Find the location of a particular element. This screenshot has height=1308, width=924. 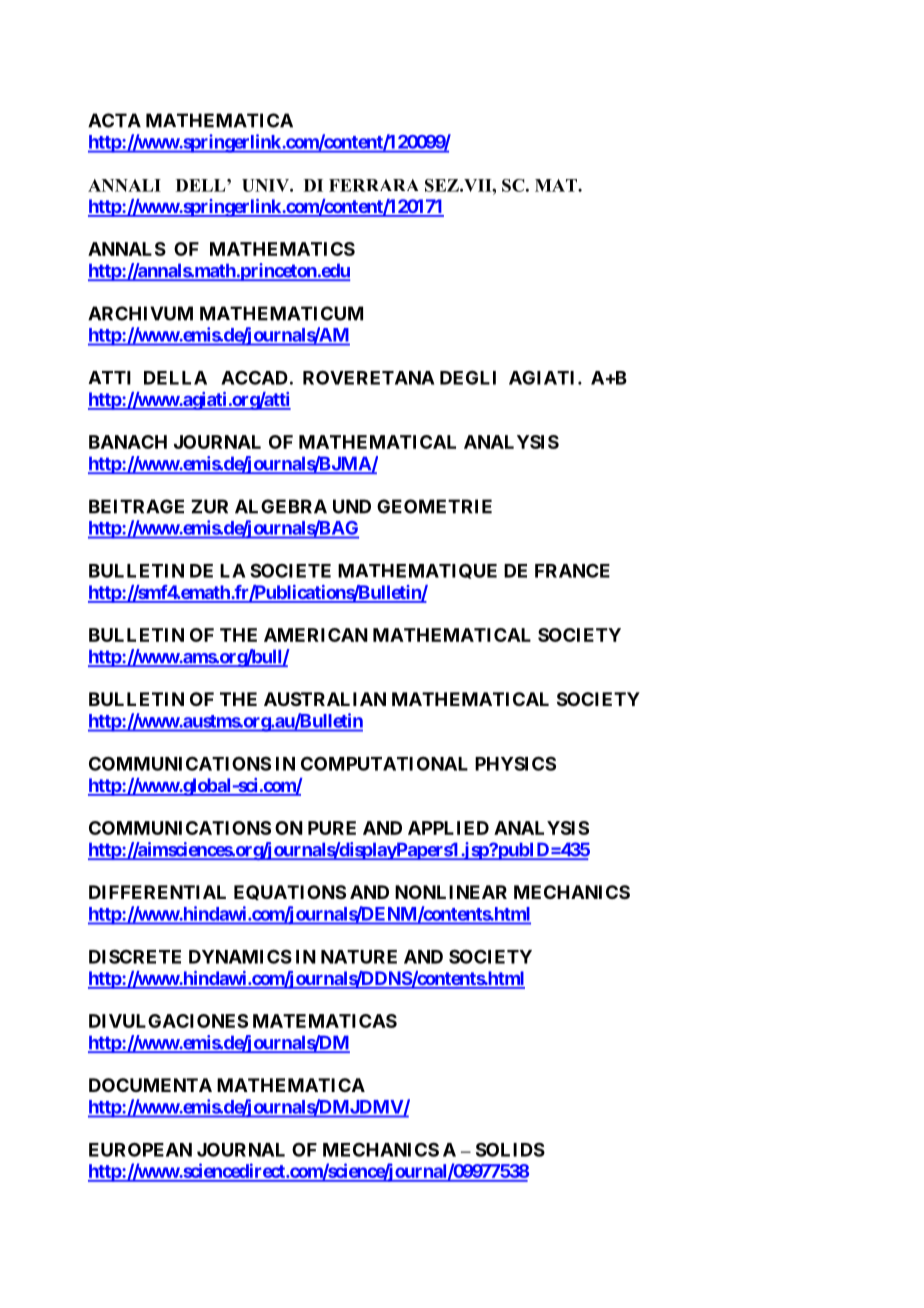

EUROPEAN is located at coordinates (140, 1149).
